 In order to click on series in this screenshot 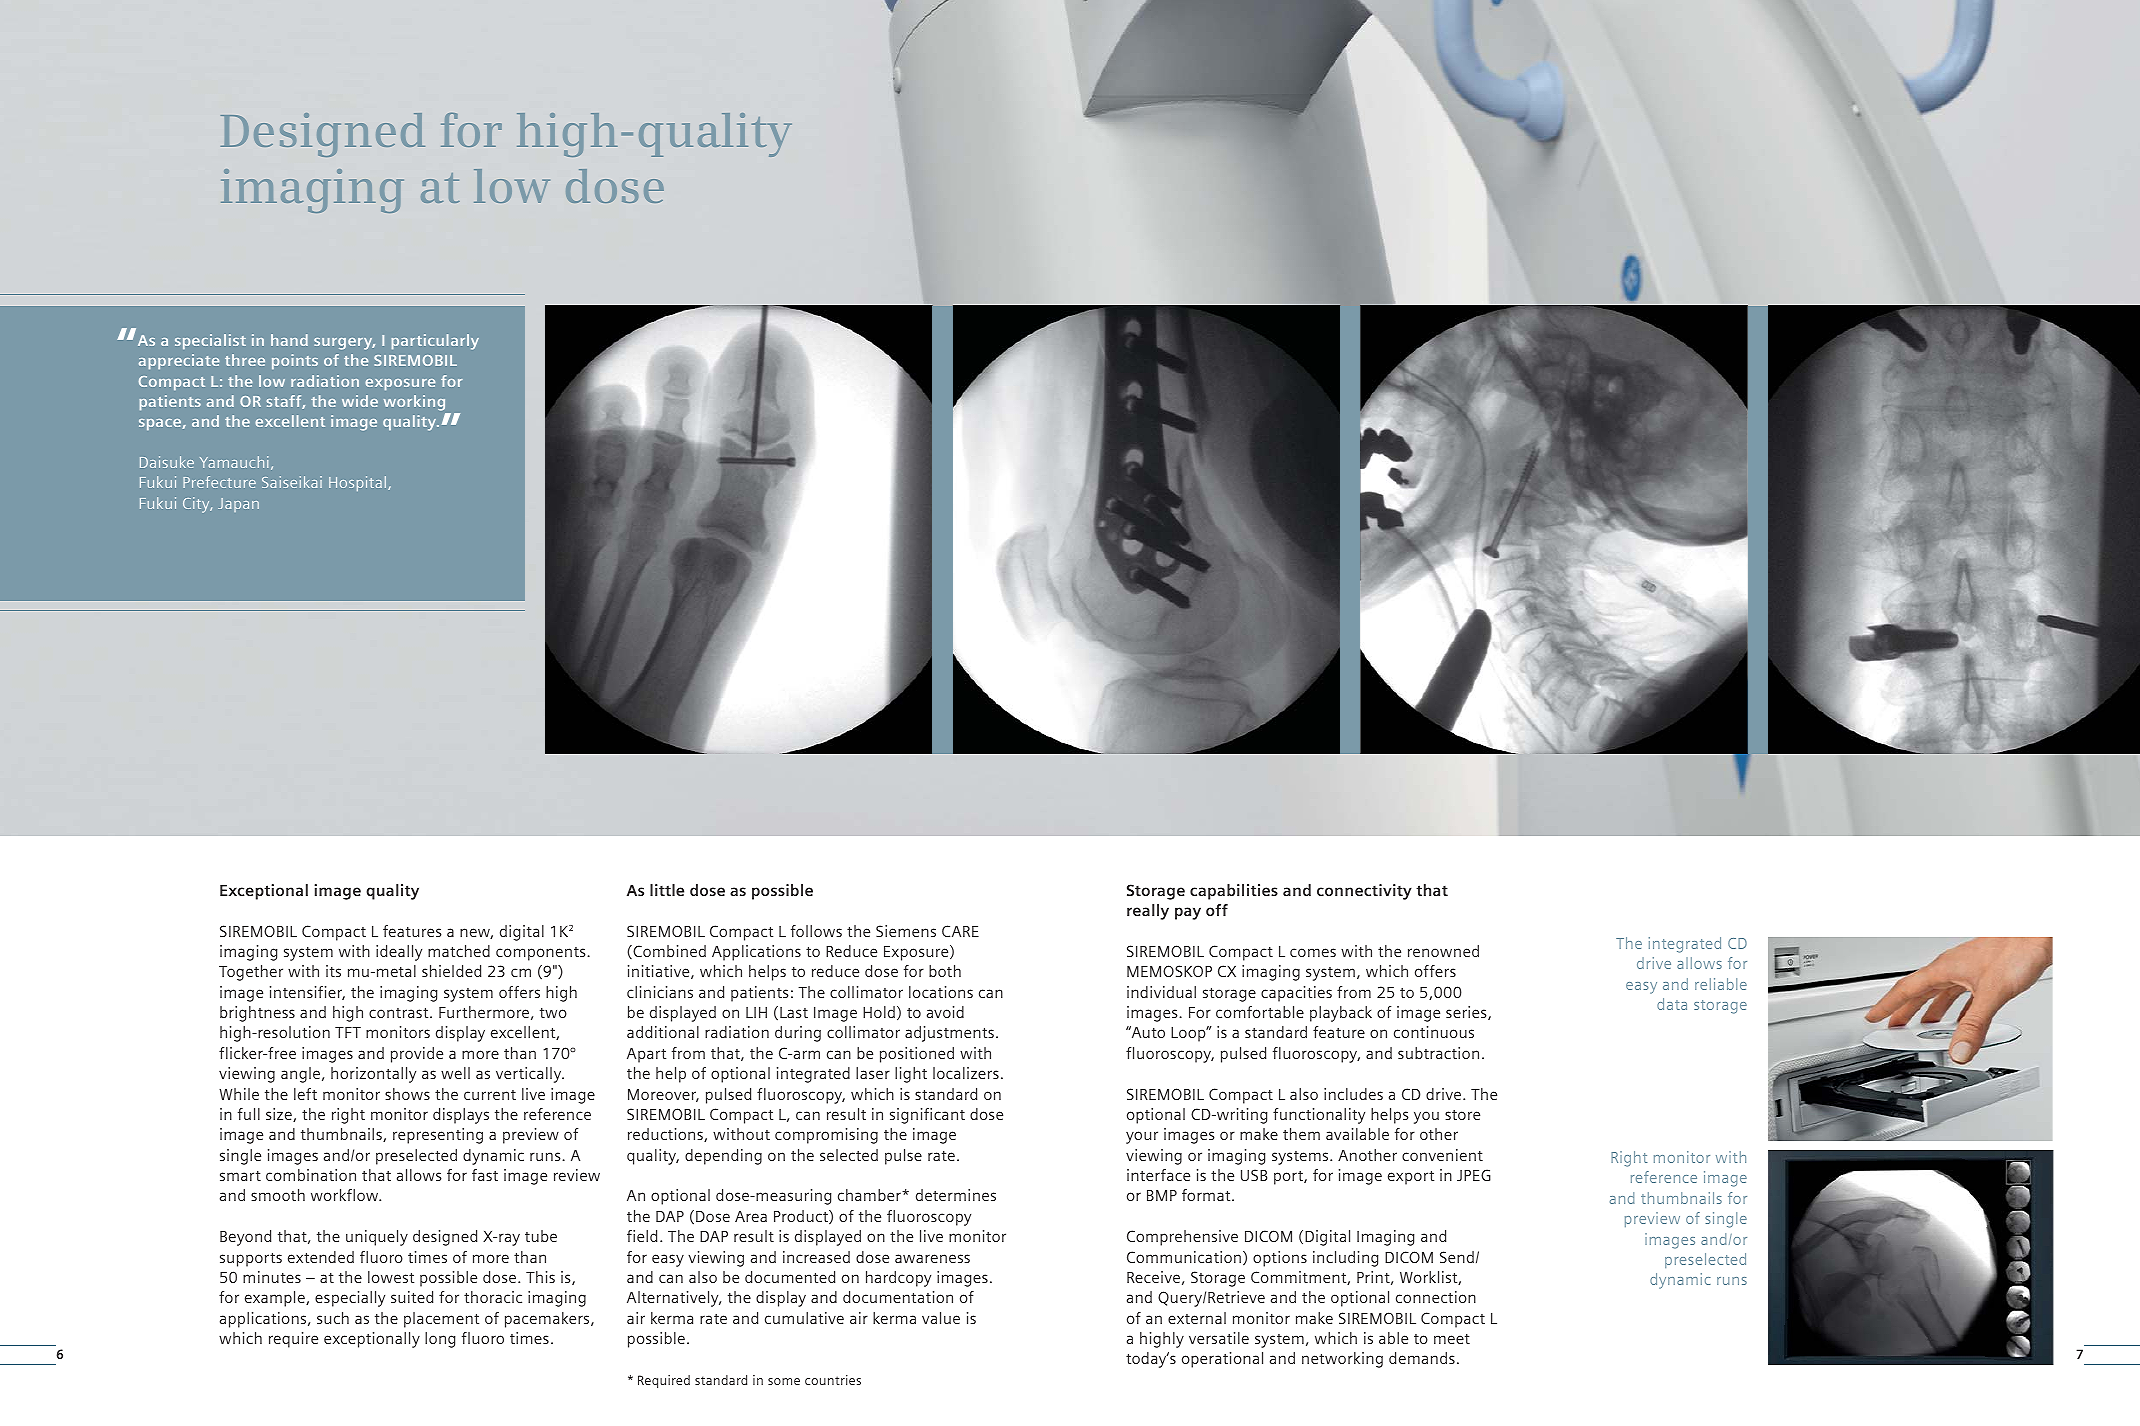, I will do `click(1467, 1013)`.
